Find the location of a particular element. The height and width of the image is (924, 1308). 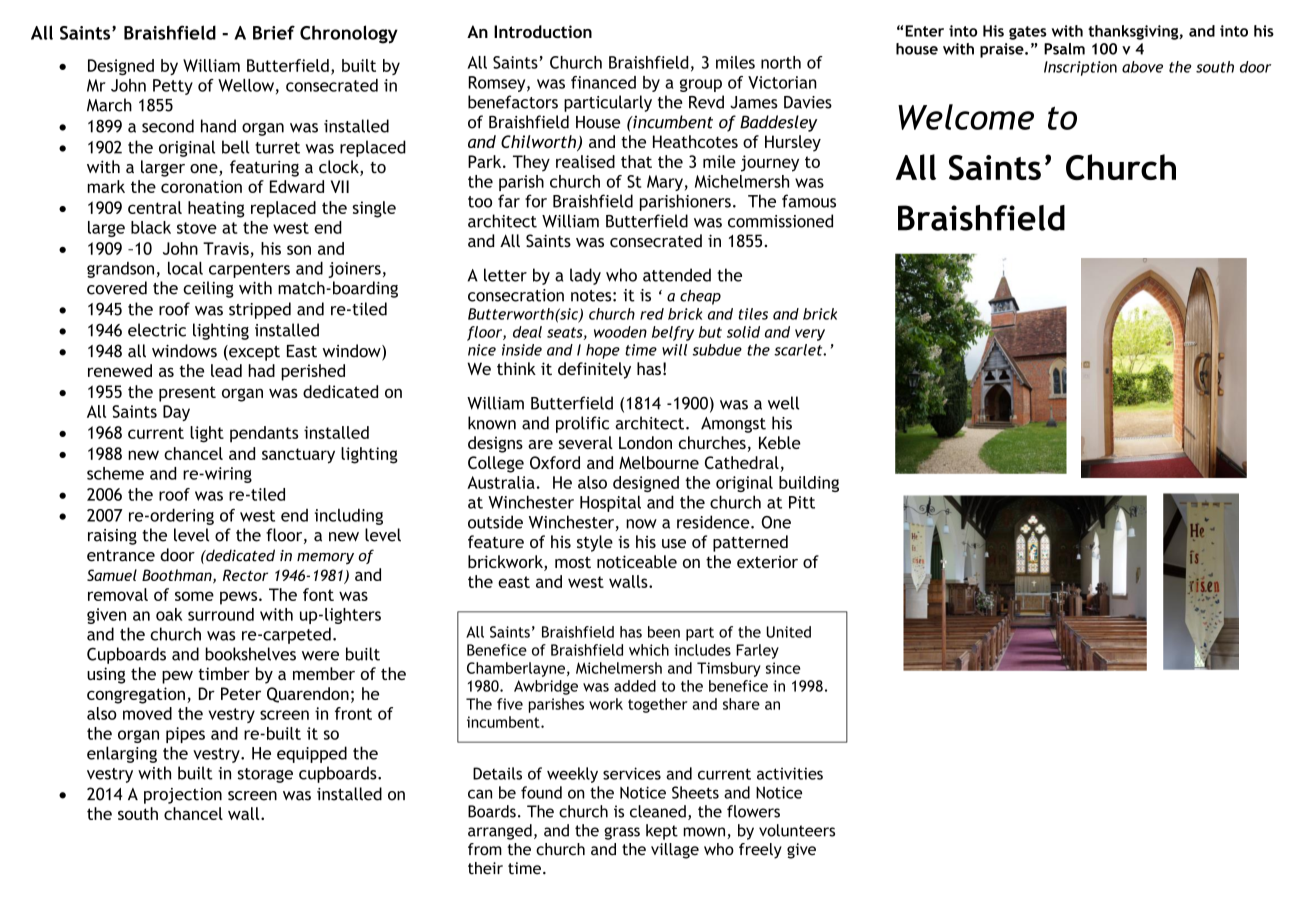

Psalm is located at coordinates (1064, 49).
